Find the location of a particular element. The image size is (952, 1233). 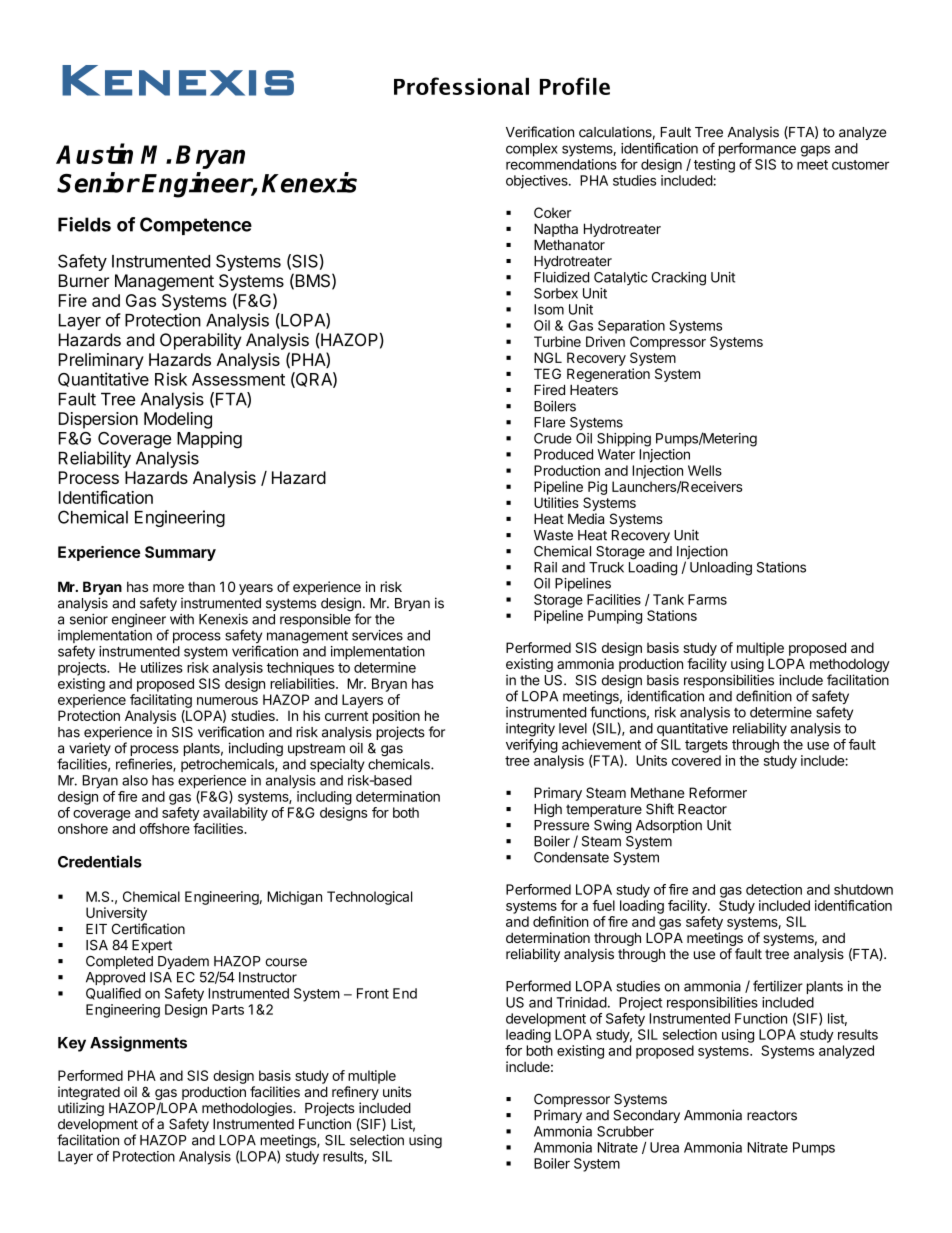

with is located at coordinates (182, 619).
